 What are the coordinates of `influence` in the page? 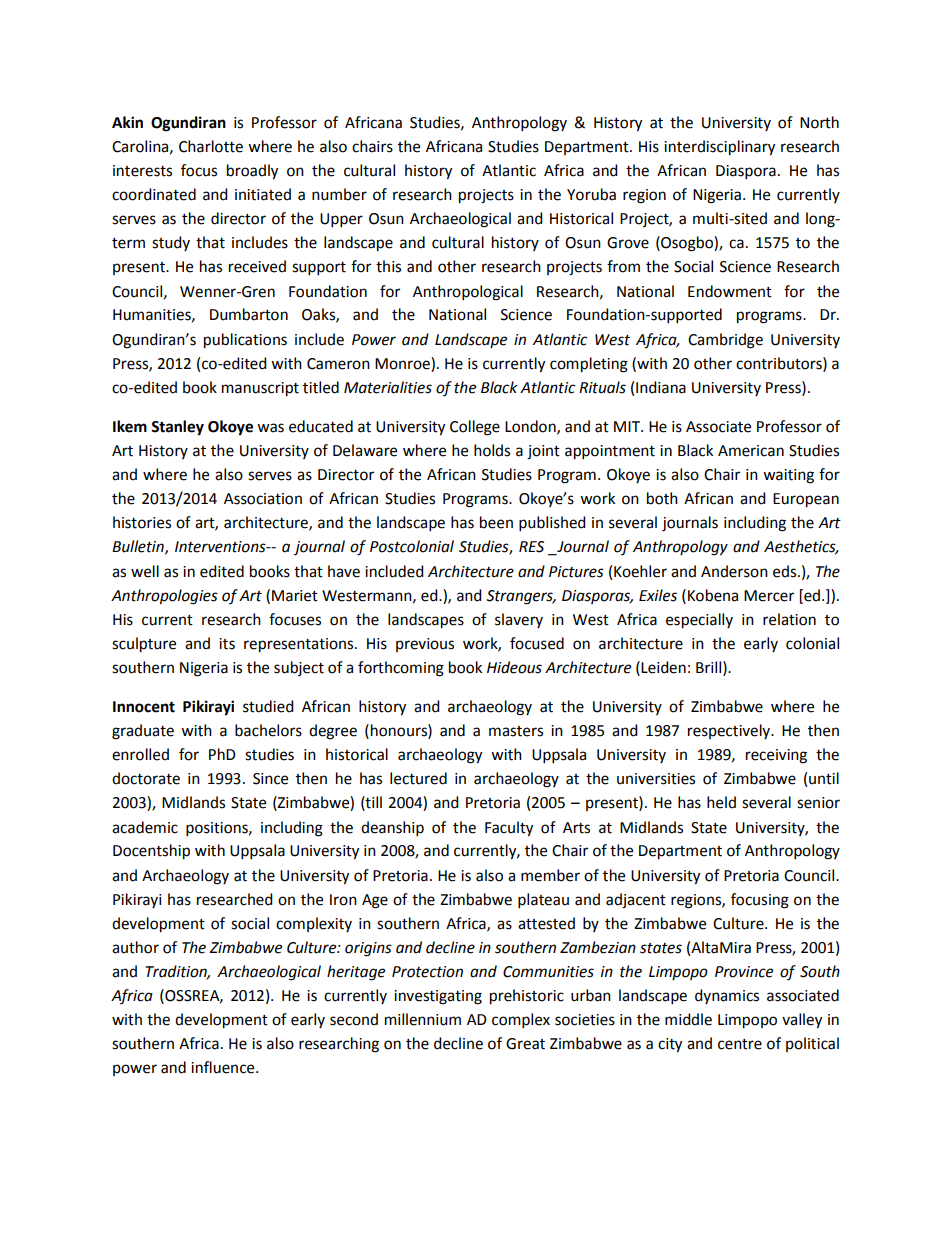 It's located at (224, 1067).
